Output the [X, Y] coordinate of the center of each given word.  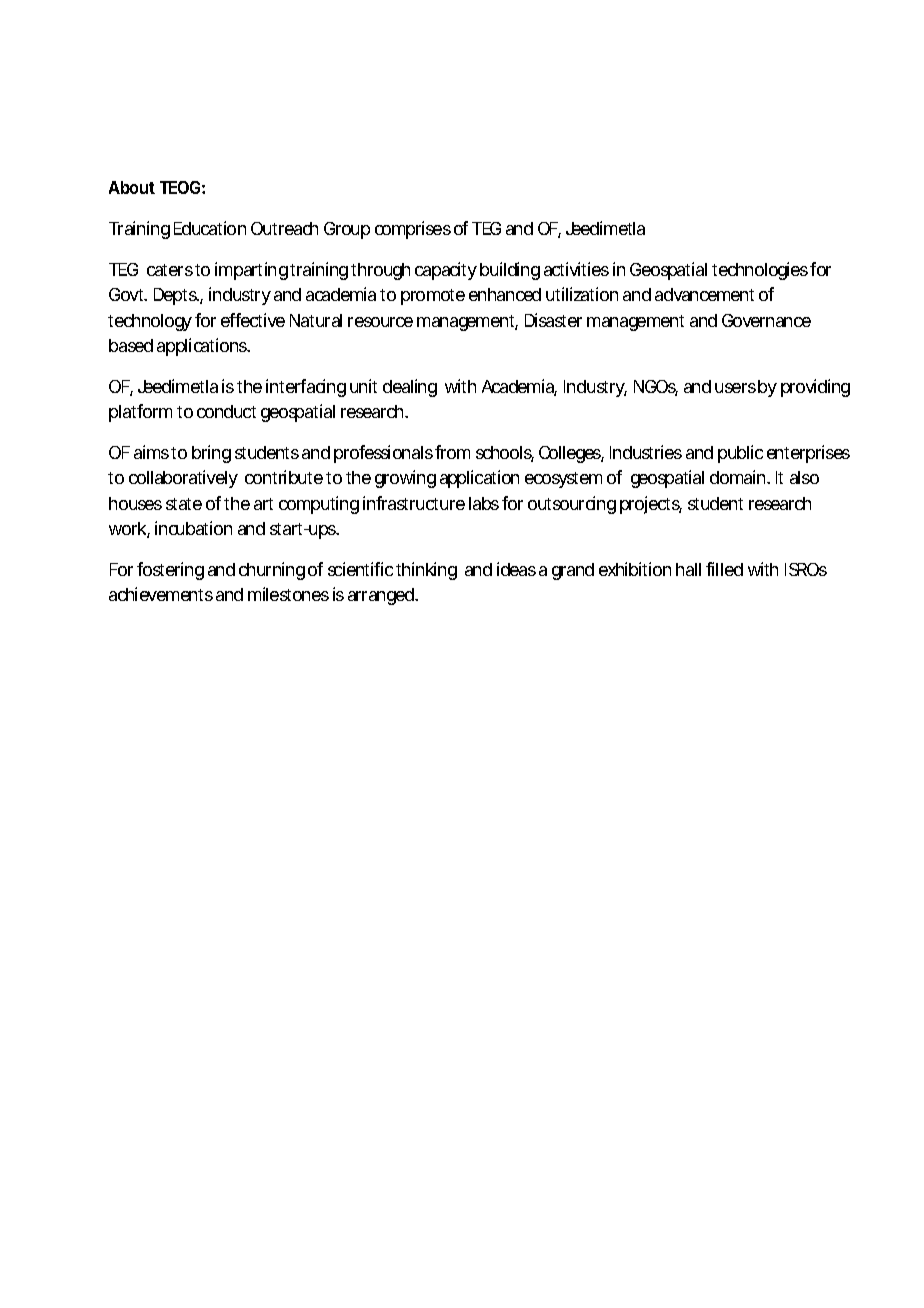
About [132, 187]
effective [253, 320]
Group [347, 230]
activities [576, 269]
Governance [766, 320]
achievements [161, 594]
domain [740, 477]
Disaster [553, 320]
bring [211, 454]
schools [505, 454]
